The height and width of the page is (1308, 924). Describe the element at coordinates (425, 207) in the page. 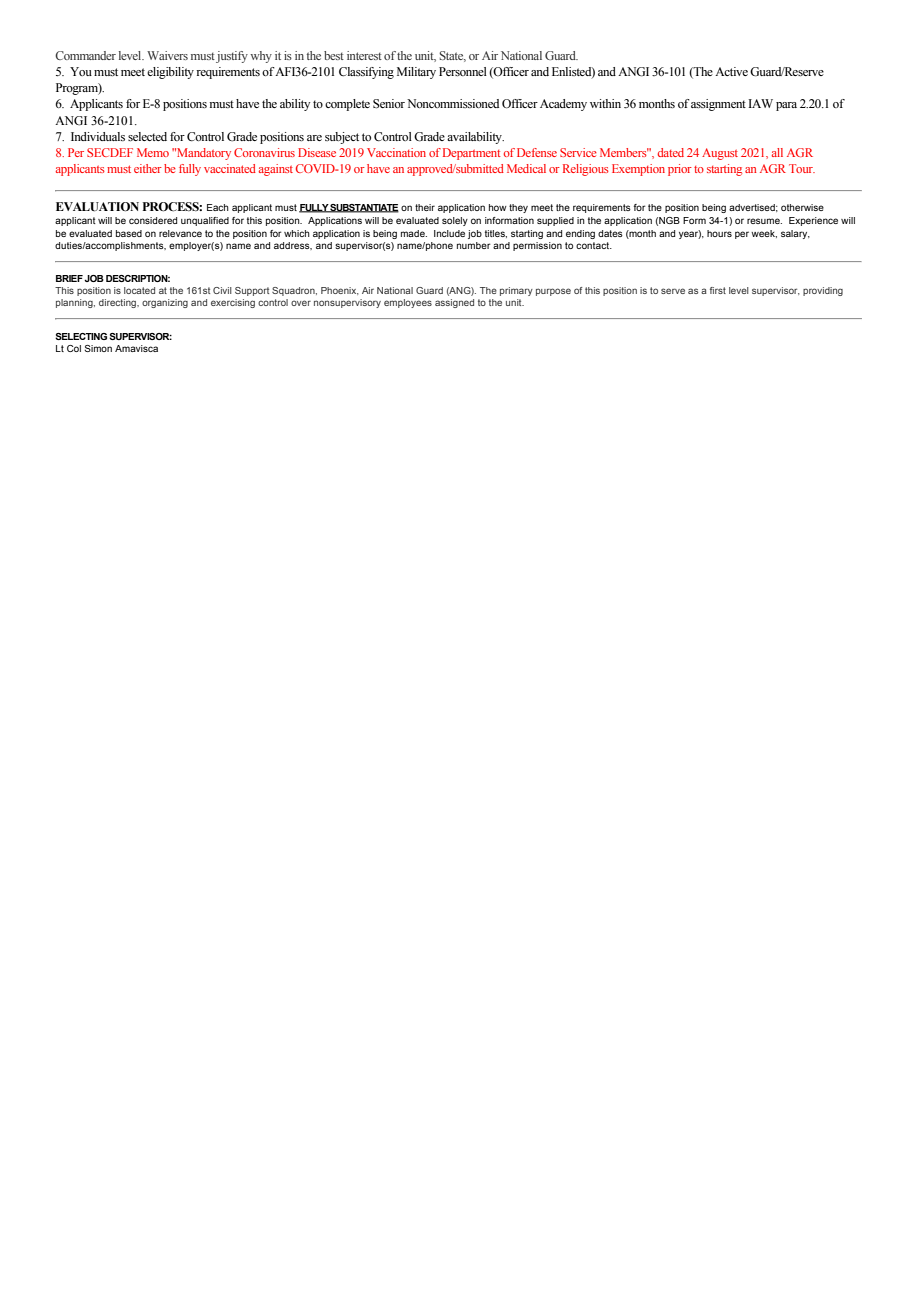

I see `their` at that location.
